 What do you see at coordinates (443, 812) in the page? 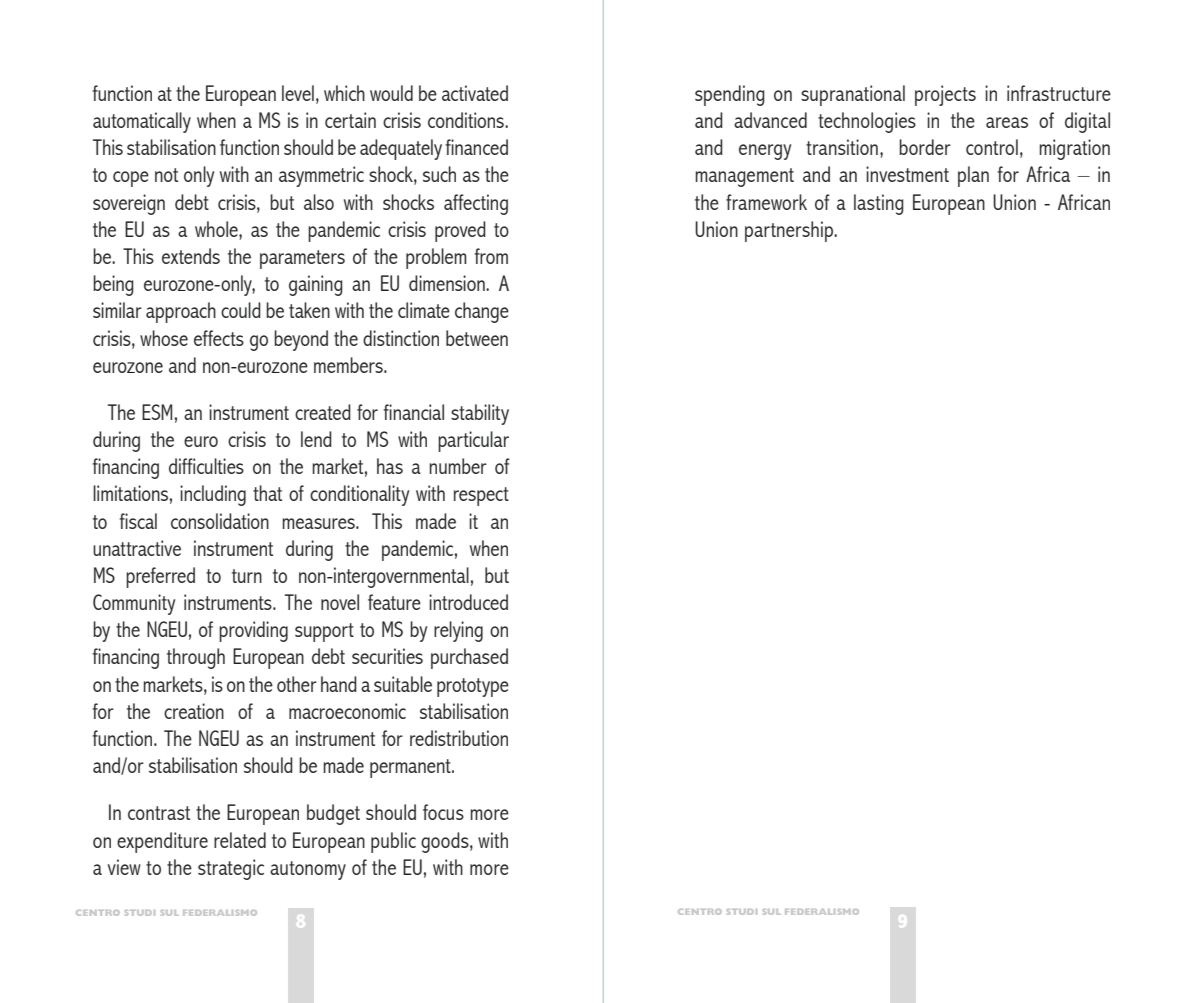
I see `focus` at bounding box center [443, 812].
